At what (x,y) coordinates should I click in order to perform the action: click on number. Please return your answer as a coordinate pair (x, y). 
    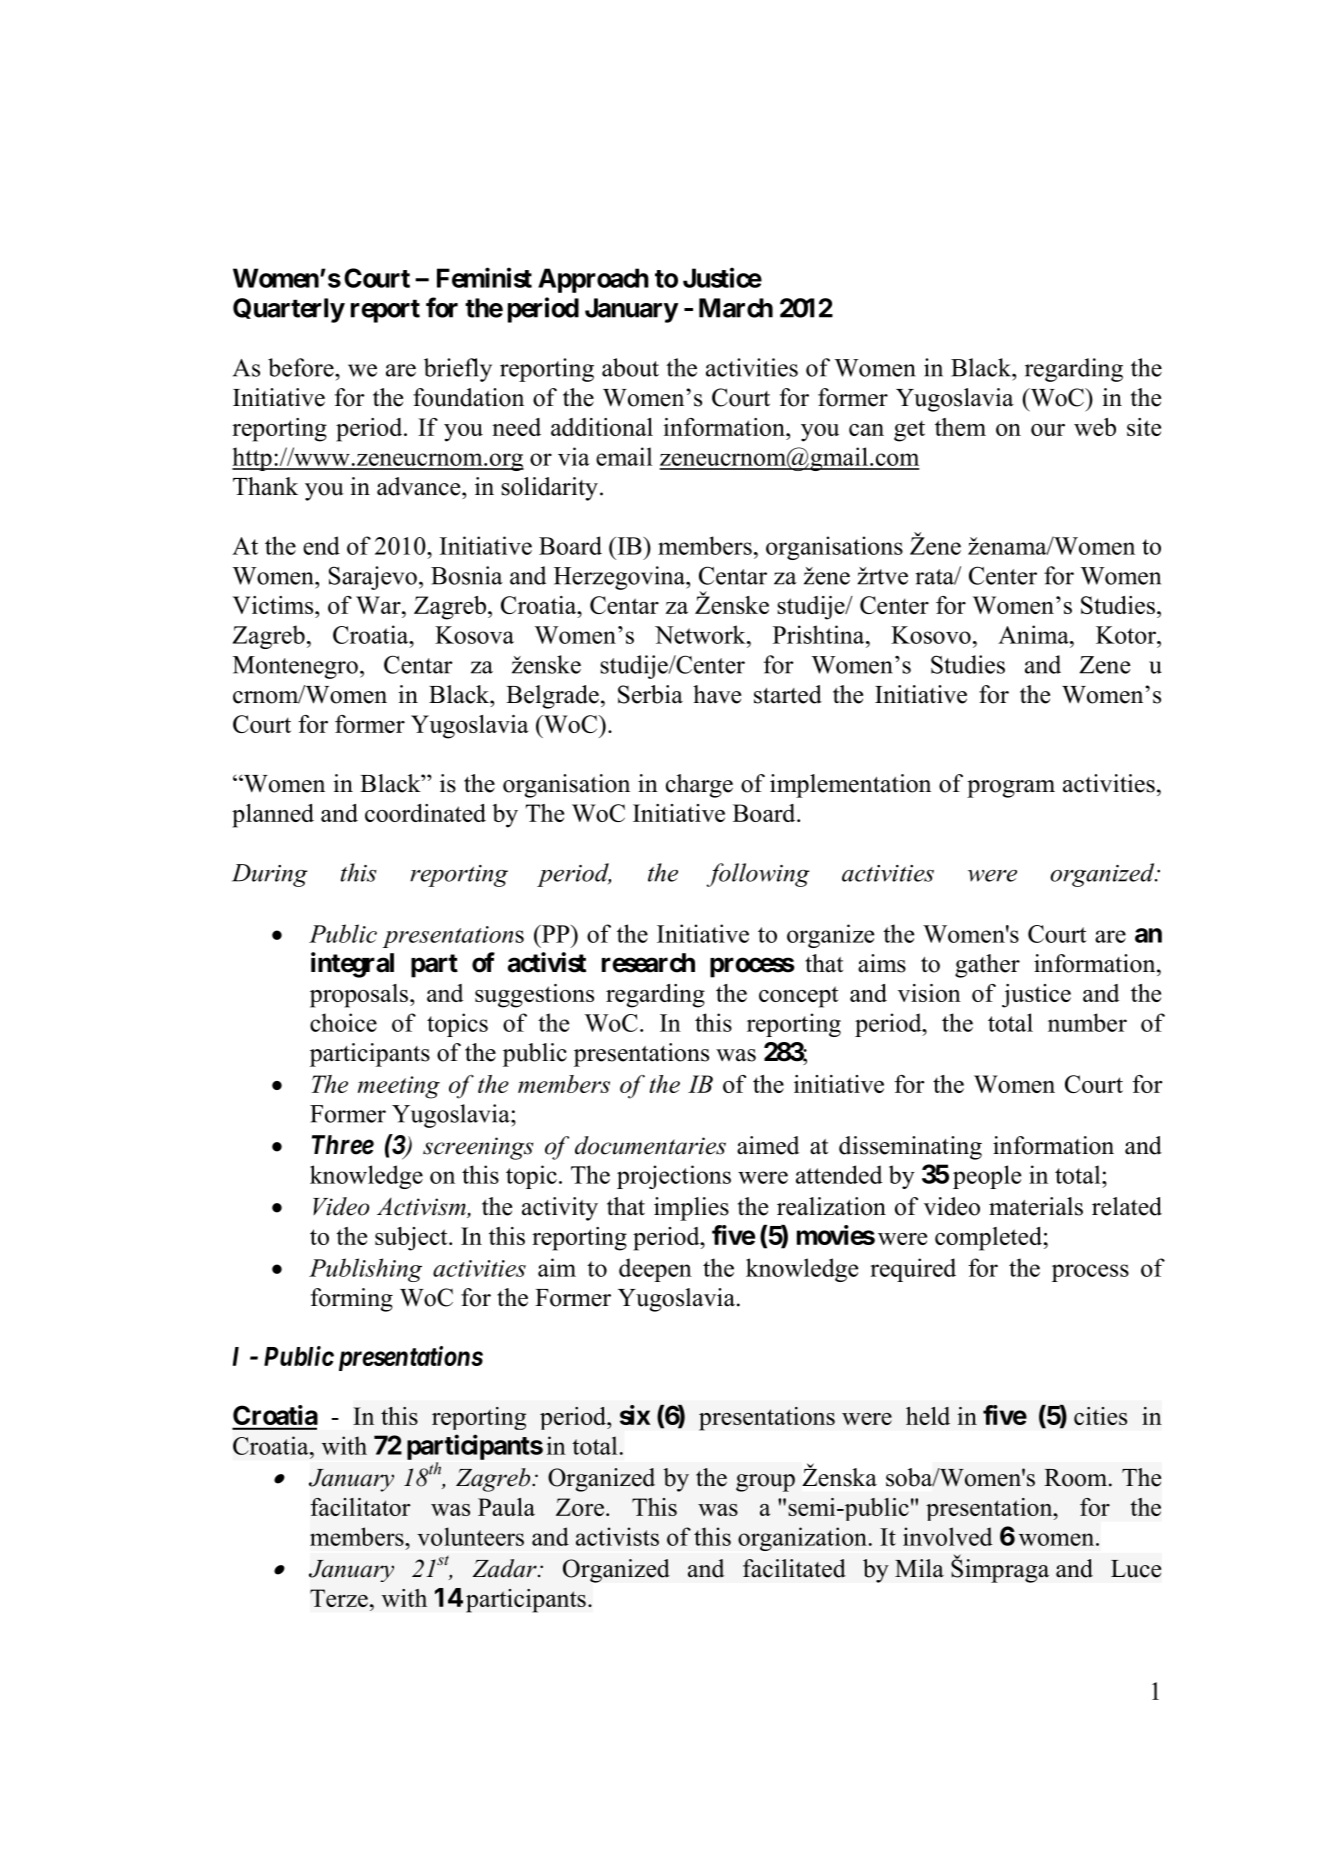
    Looking at the image, I should click on (1087, 1022).
